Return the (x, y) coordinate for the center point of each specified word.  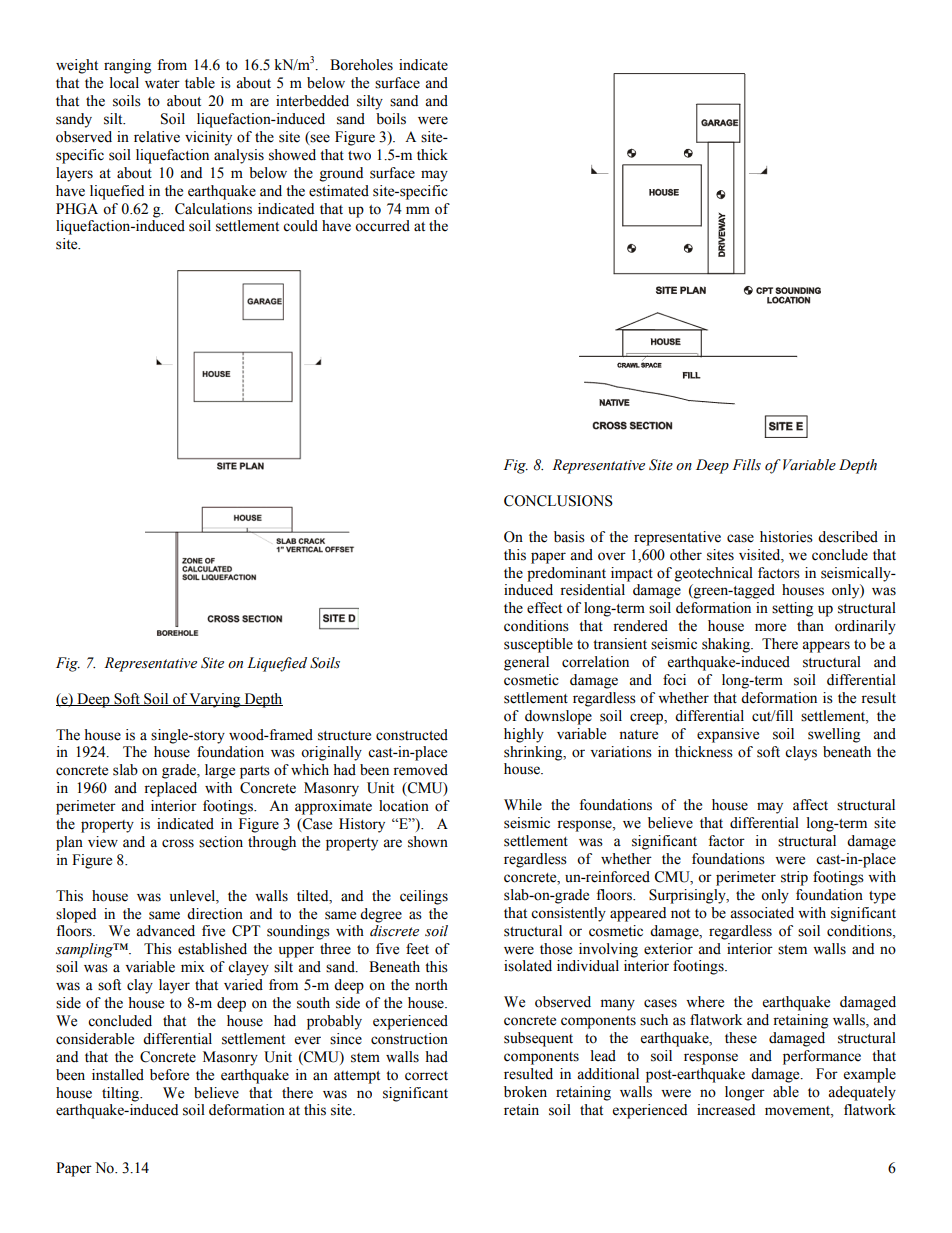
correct (426, 1076)
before (169, 1075)
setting (792, 609)
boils (391, 119)
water (162, 84)
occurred (382, 226)
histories (786, 537)
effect (544, 608)
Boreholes (361, 65)
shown (428, 842)
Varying (215, 700)
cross (178, 843)
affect (810, 805)
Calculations (213, 209)
